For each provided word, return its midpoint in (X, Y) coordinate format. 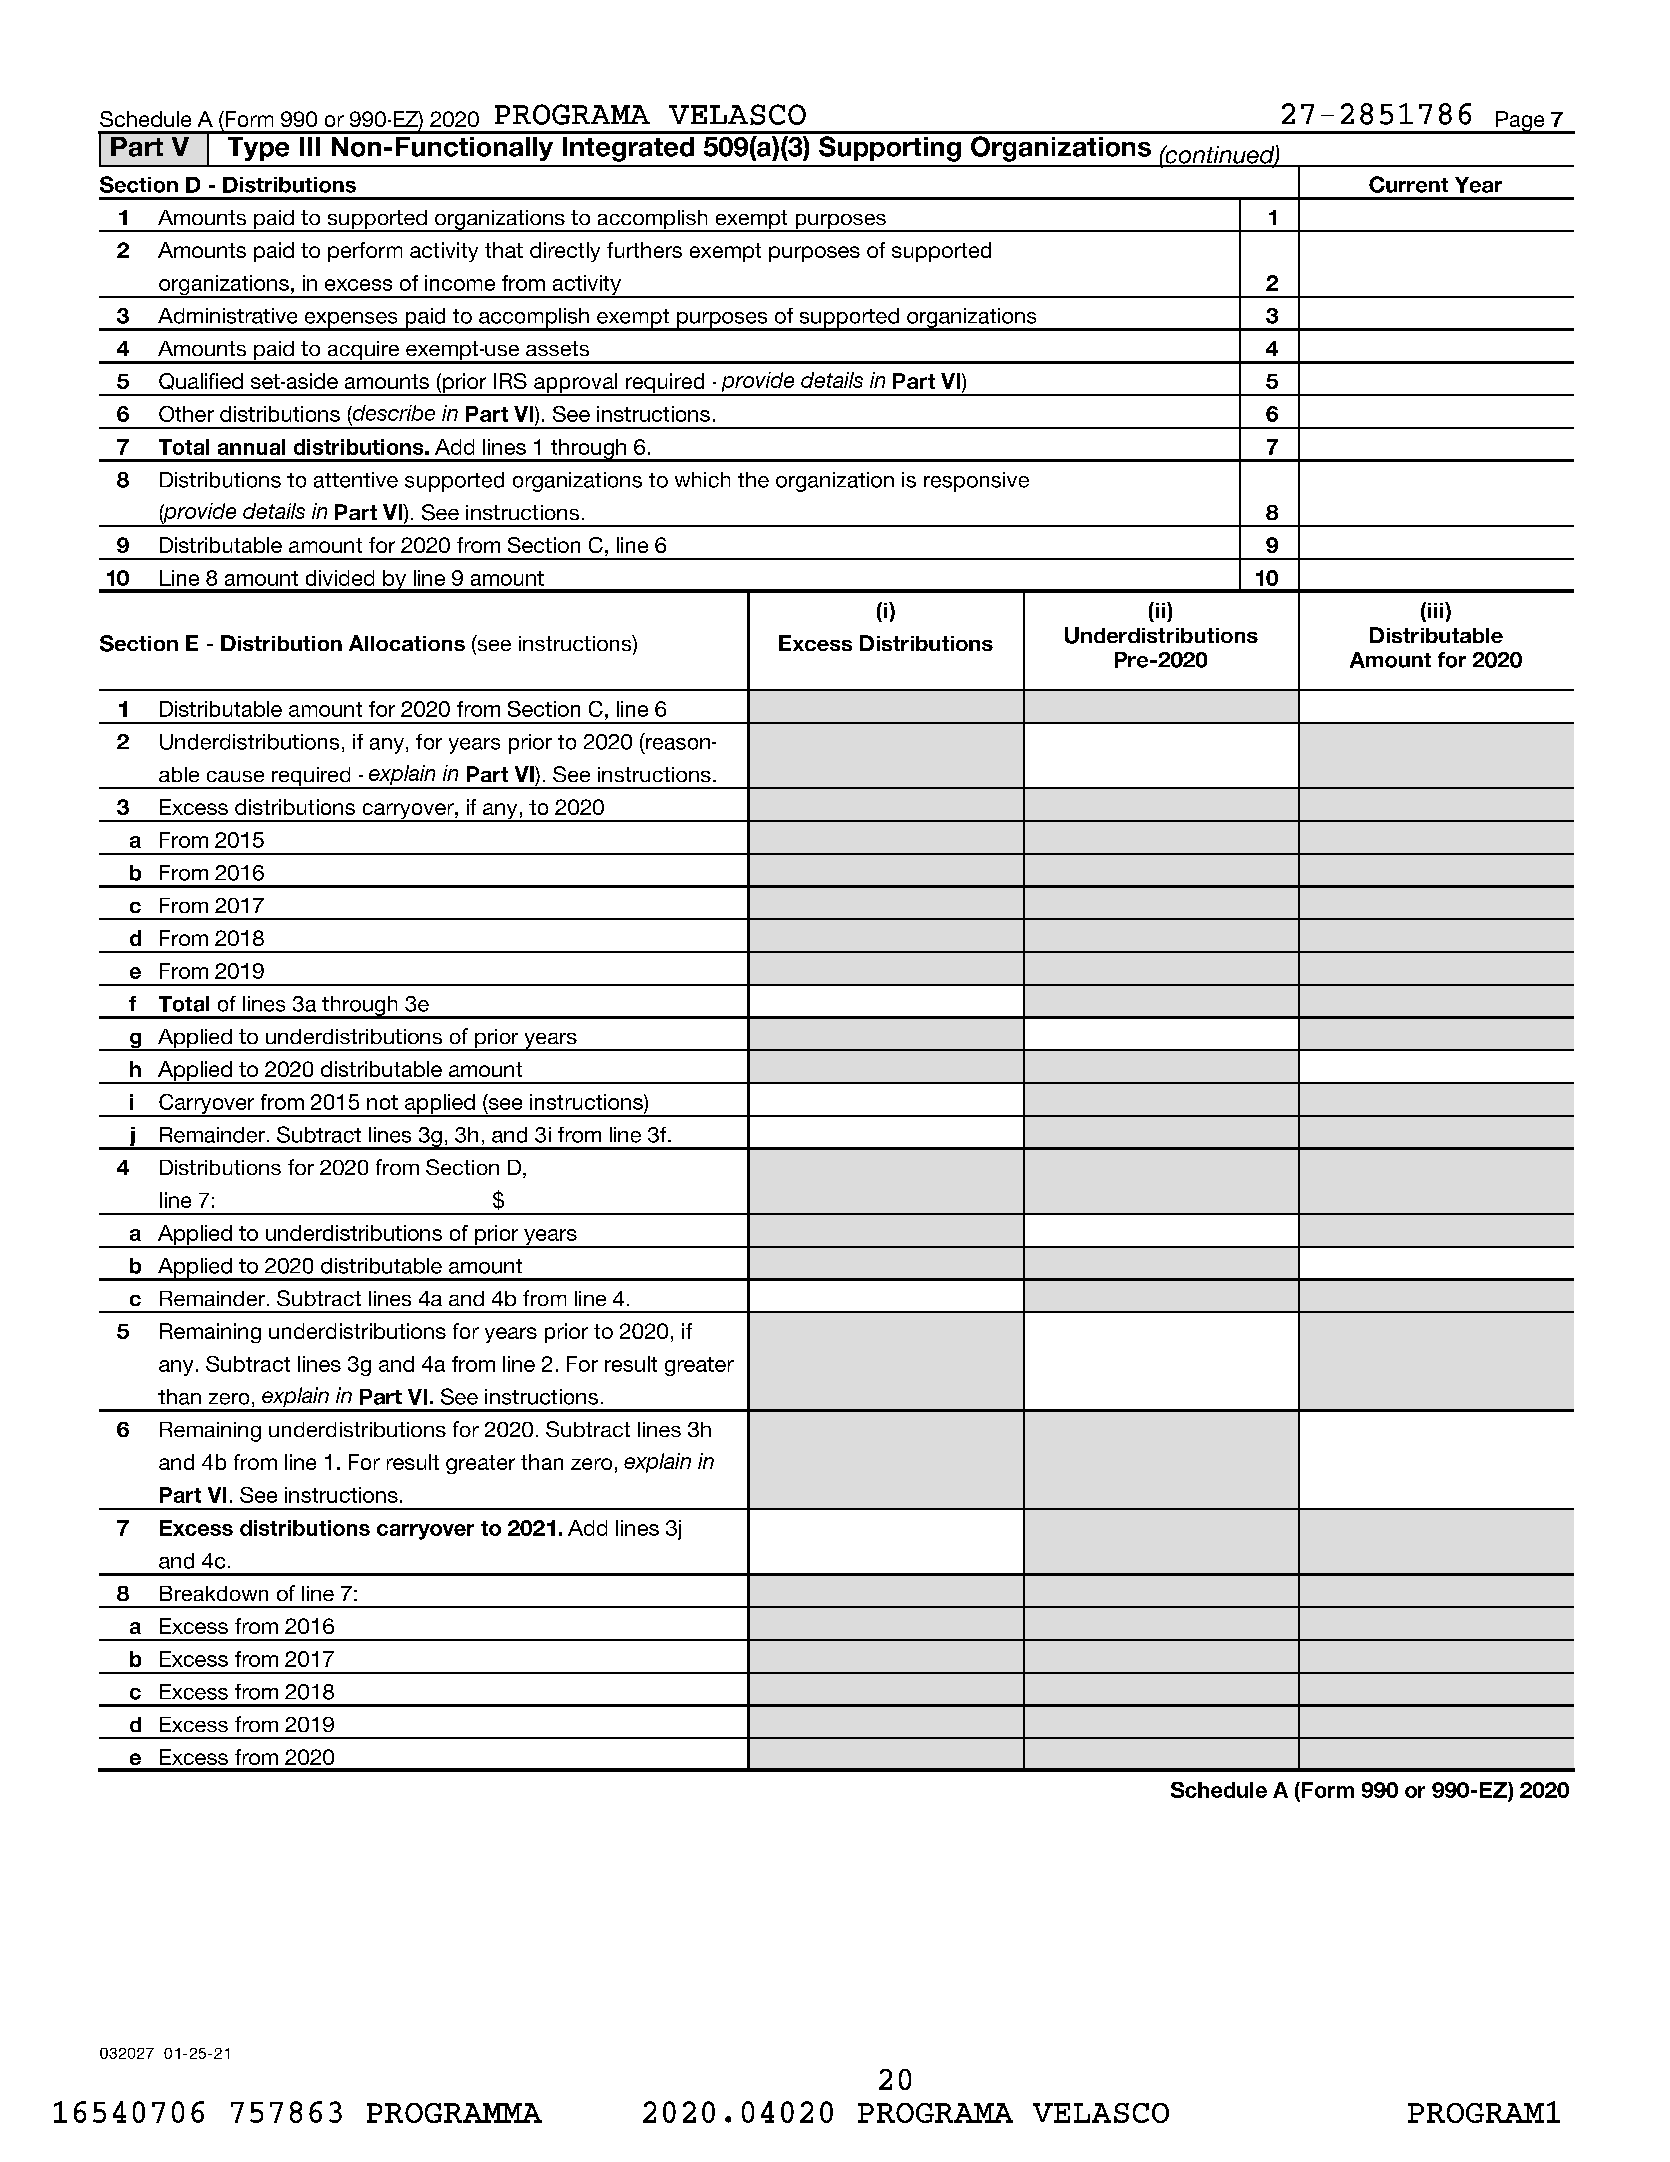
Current (1408, 184)
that (504, 250)
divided (340, 578)
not (382, 1102)
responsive (976, 482)
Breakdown (214, 1593)
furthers (644, 250)
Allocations (407, 643)
